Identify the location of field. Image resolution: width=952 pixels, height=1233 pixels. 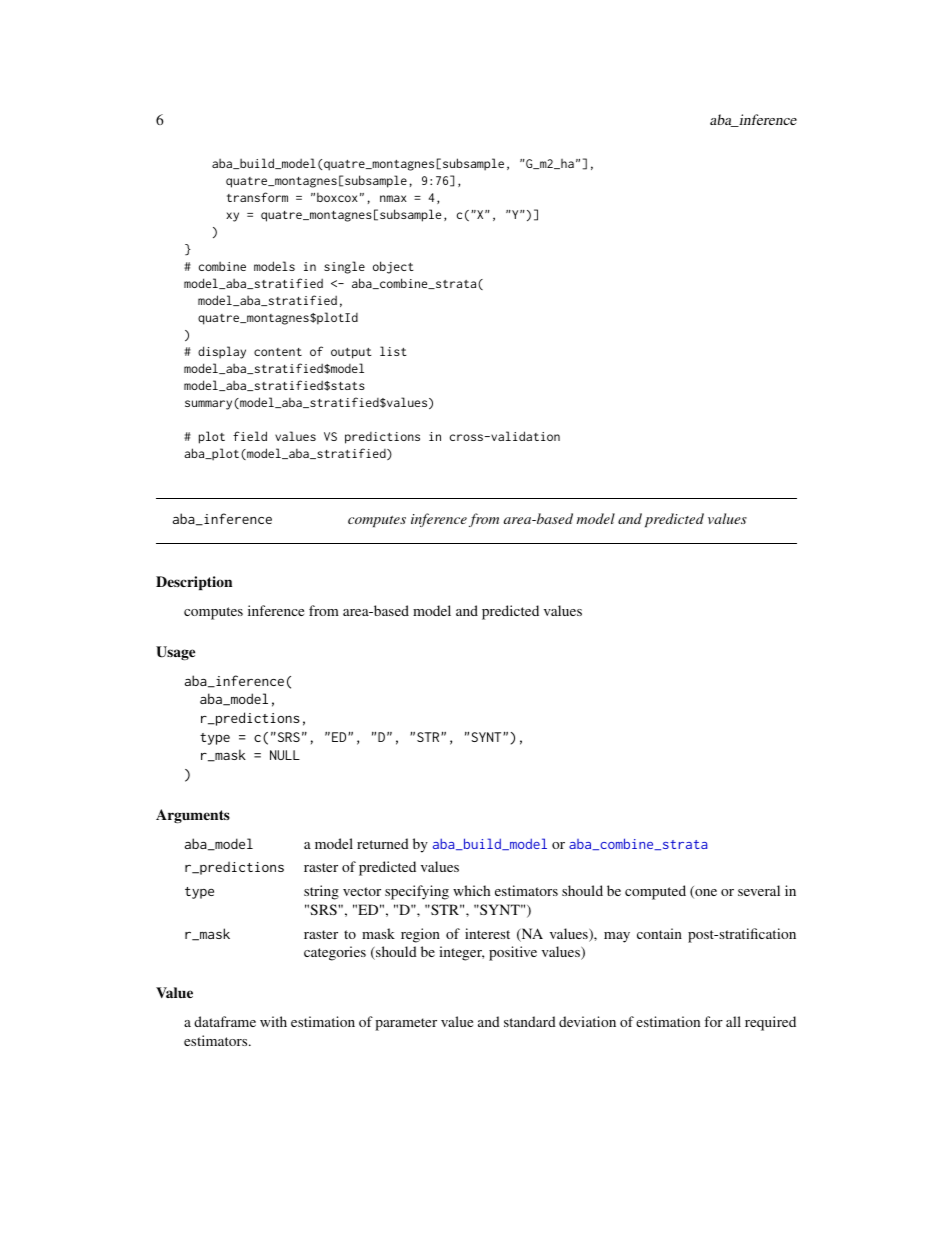
(250, 436).
